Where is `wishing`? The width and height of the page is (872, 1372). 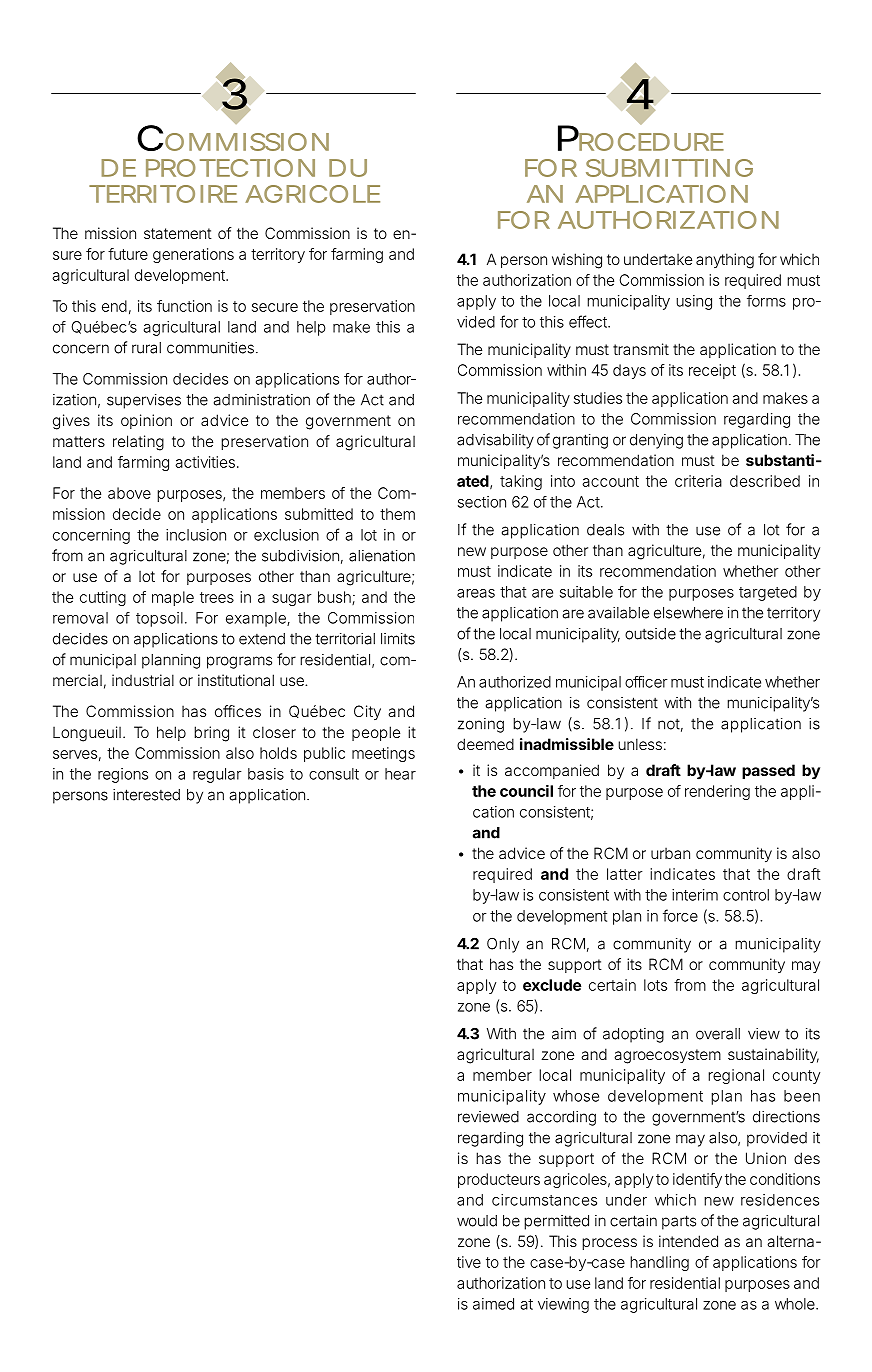 wishing is located at coordinates (577, 261).
